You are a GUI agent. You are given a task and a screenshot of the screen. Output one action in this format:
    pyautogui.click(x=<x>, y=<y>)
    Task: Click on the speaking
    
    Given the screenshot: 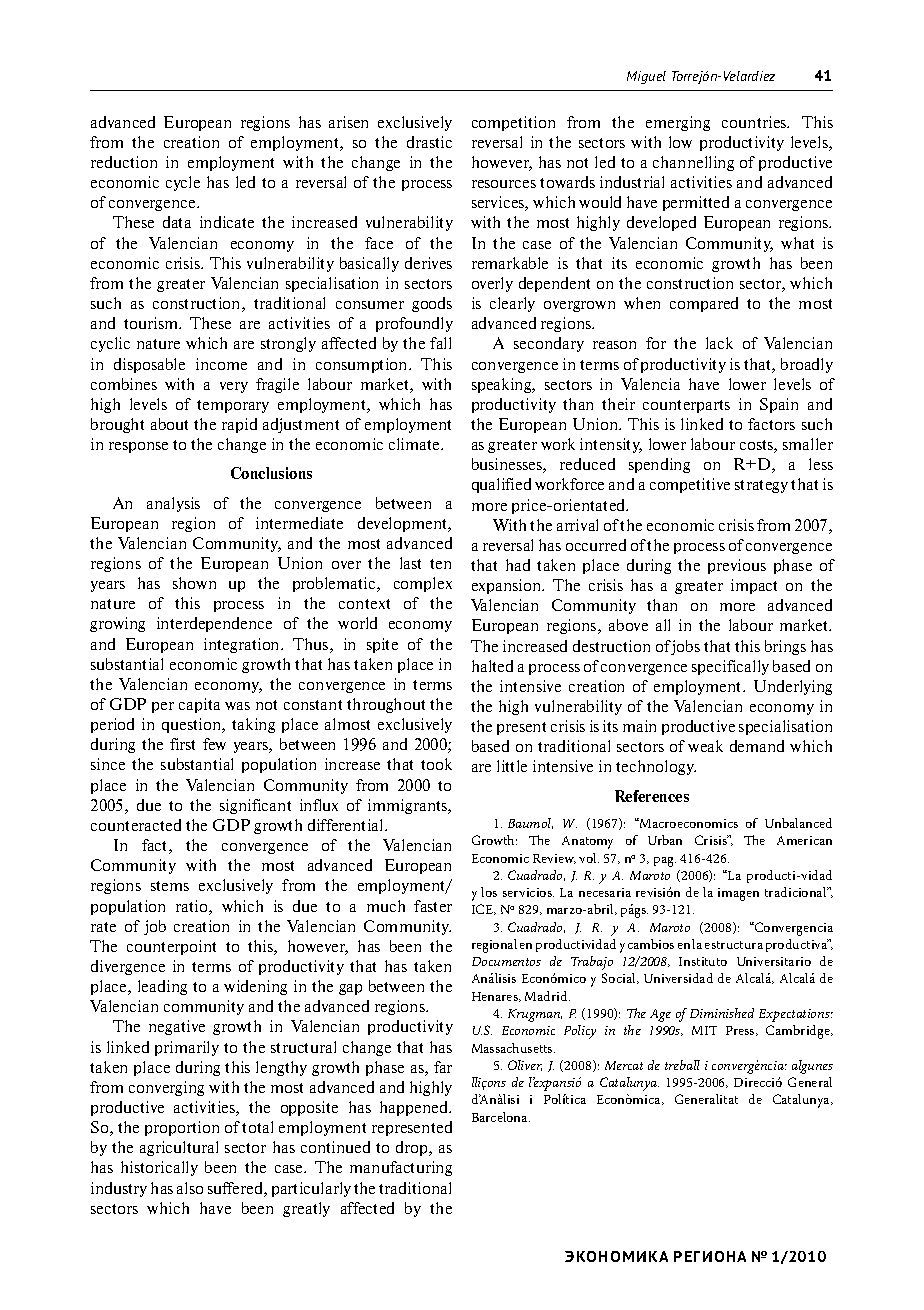 What is the action you would take?
    pyautogui.click(x=503, y=385)
